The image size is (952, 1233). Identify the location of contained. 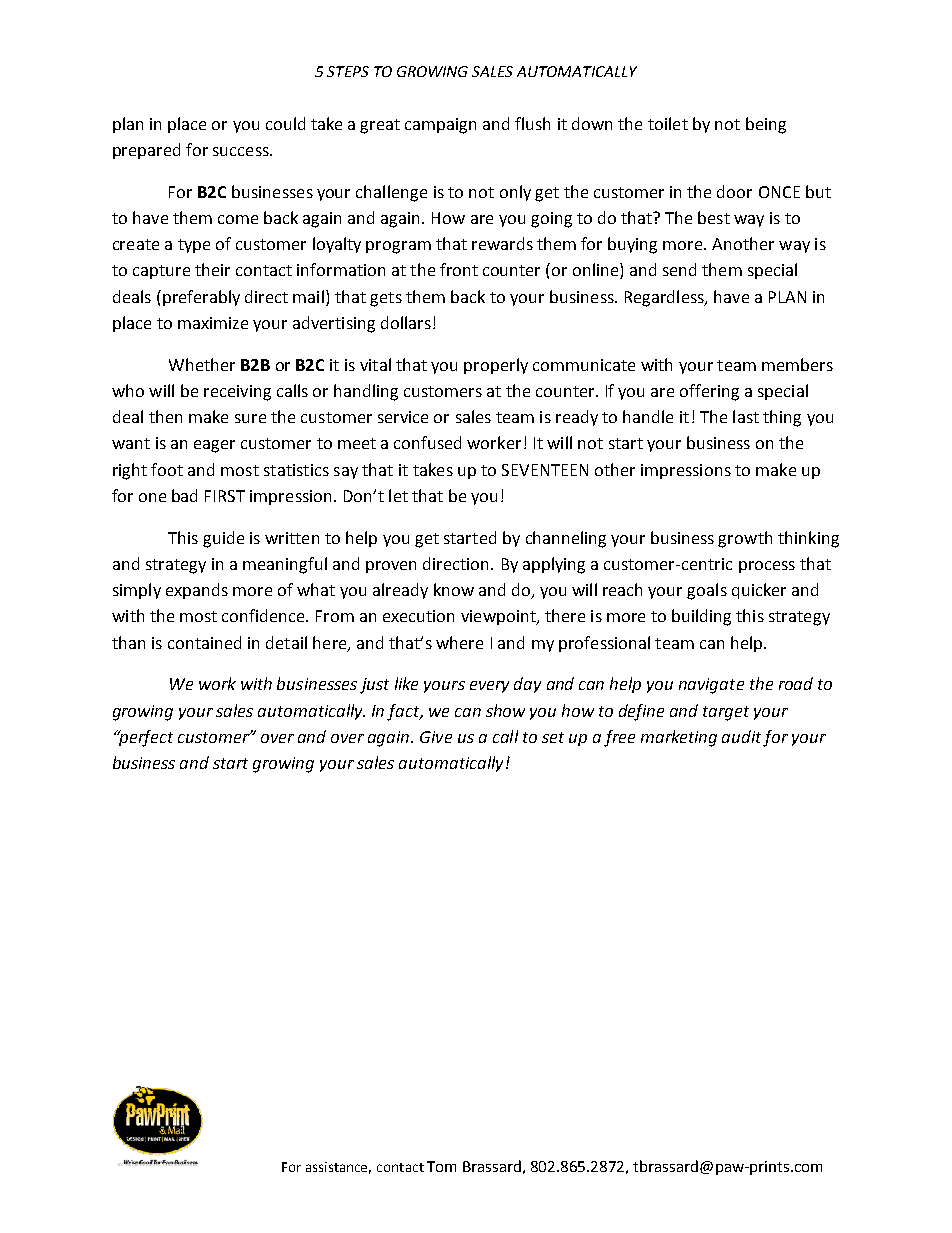
(204, 642).
